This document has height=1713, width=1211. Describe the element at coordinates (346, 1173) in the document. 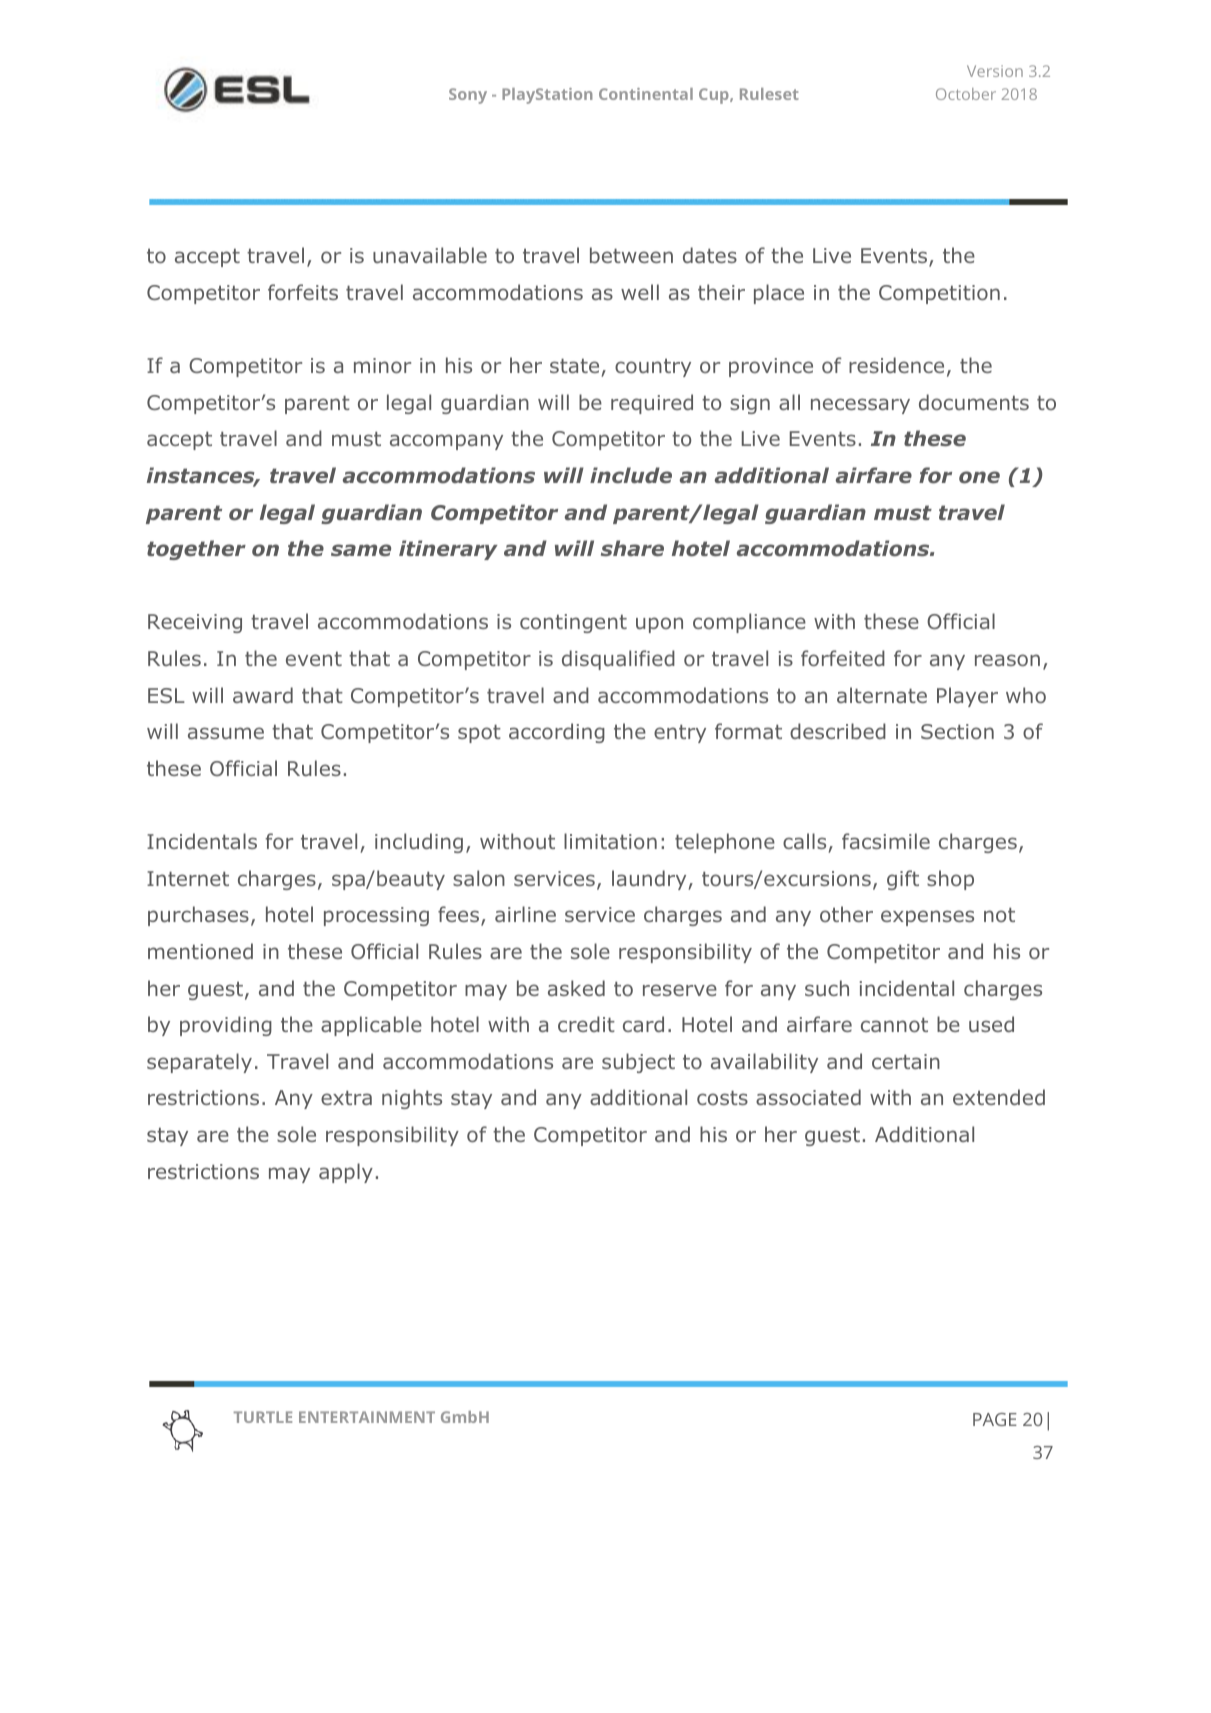

I see `apply` at that location.
